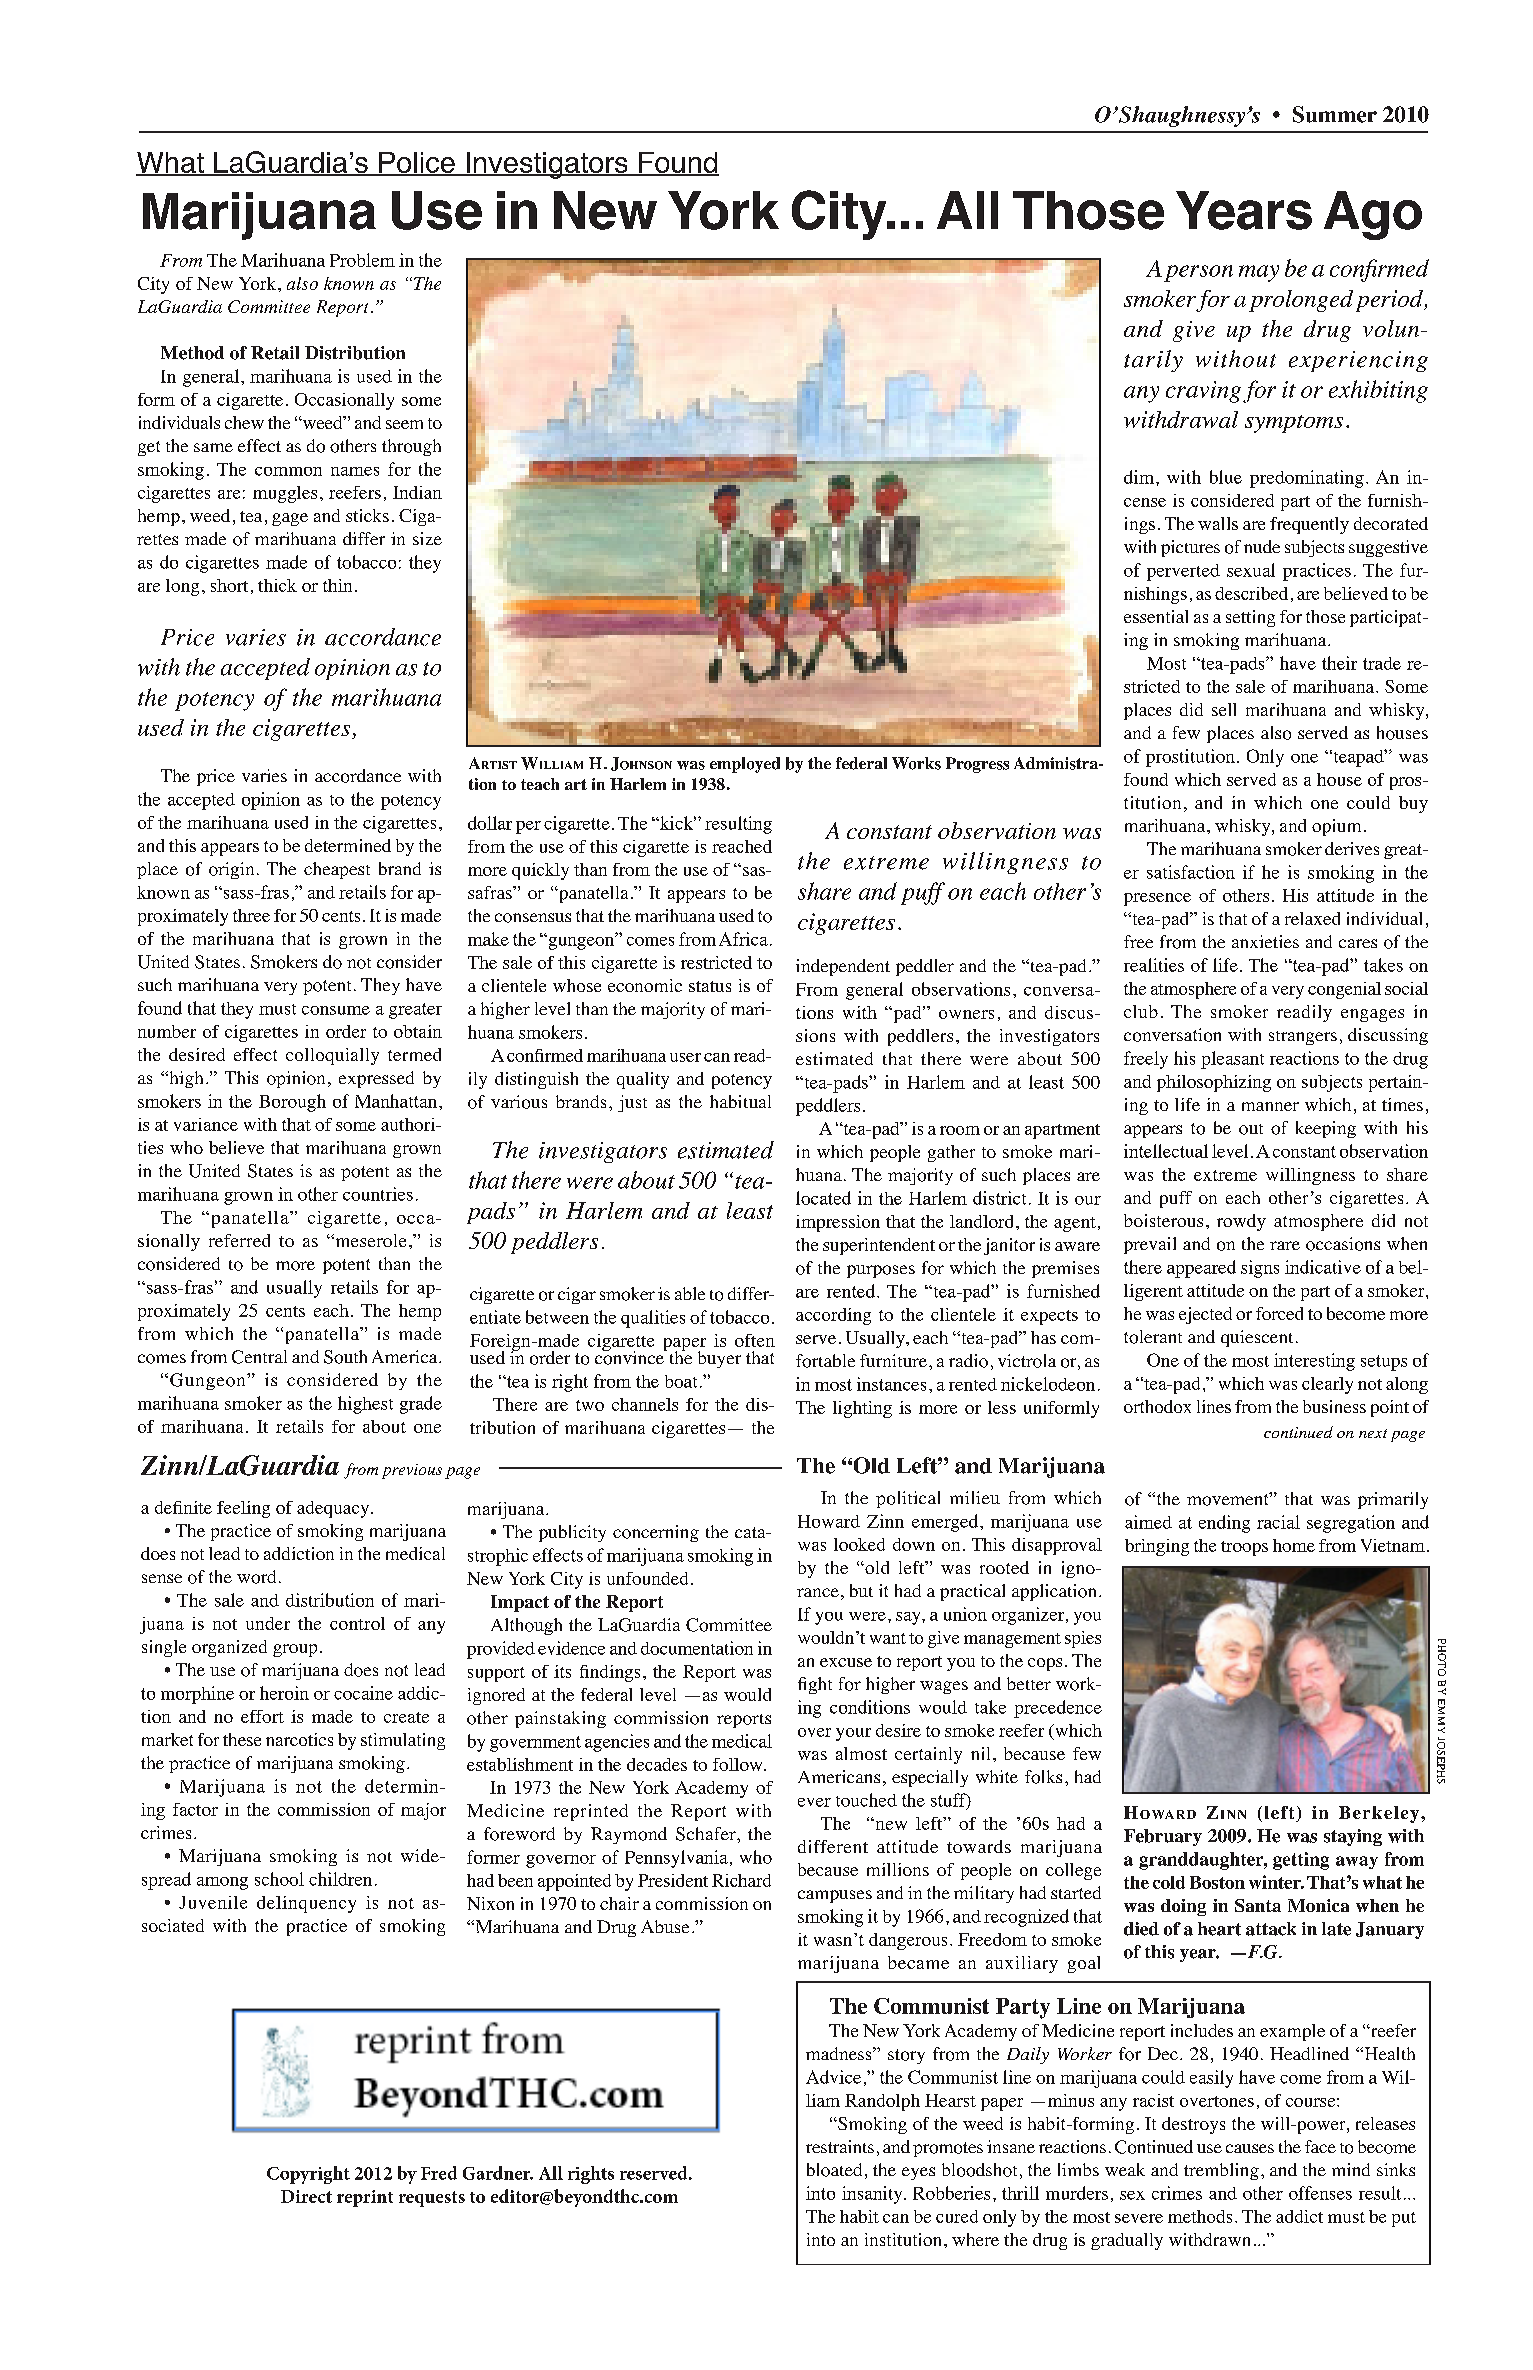  What do you see at coordinates (337, 870) in the screenshot?
I see `cheapest` at bounding box center [337, 870].
